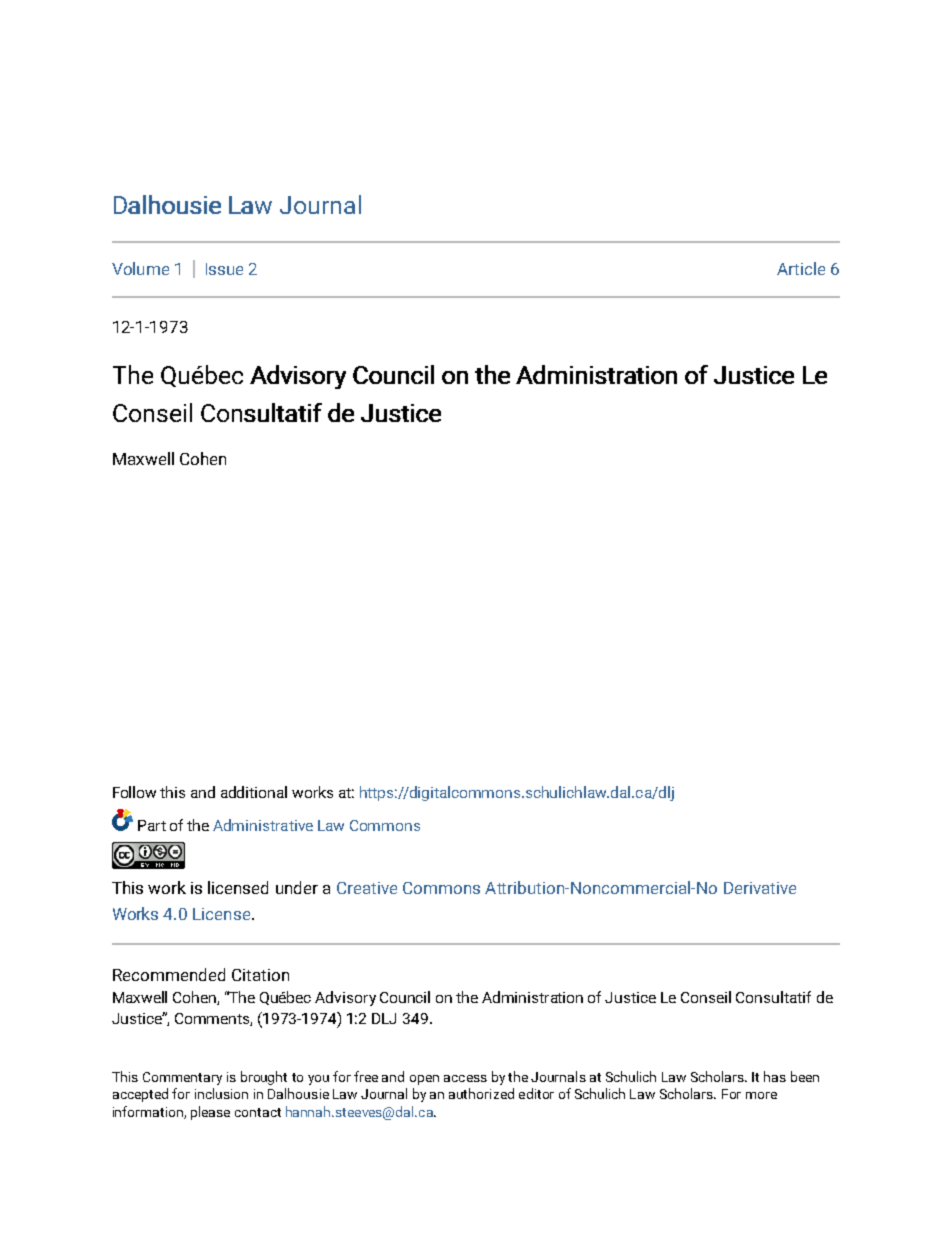 The height and width of the image is (1233, 952). Describe the element at coordinates (224, 269) in the image. I see `Issue` at that location.
